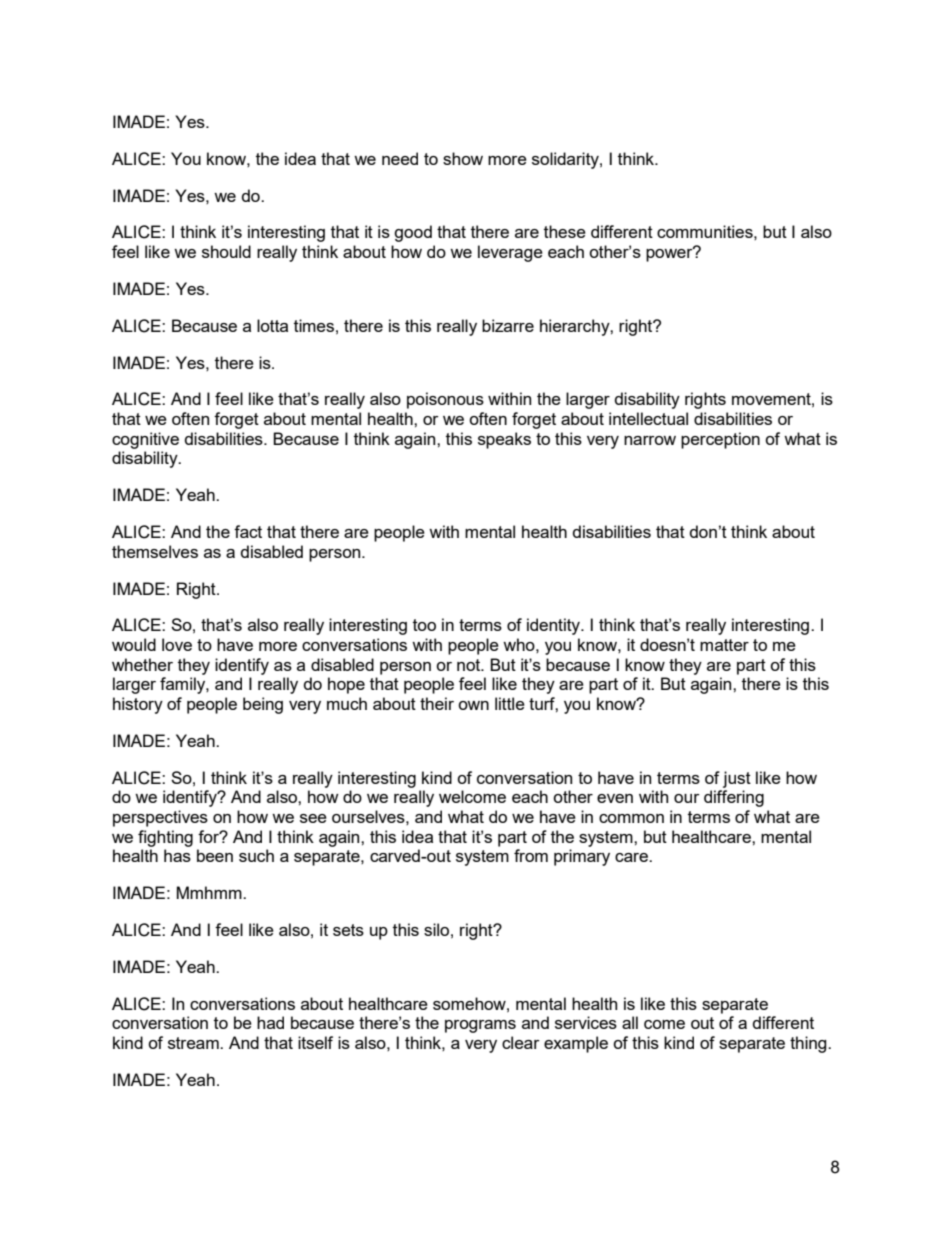 This screenshot has height=1233, width=952. What do you see at coordinates (463, 158) in the screenshot?
I see `show` at bounding box center [463, 158].
